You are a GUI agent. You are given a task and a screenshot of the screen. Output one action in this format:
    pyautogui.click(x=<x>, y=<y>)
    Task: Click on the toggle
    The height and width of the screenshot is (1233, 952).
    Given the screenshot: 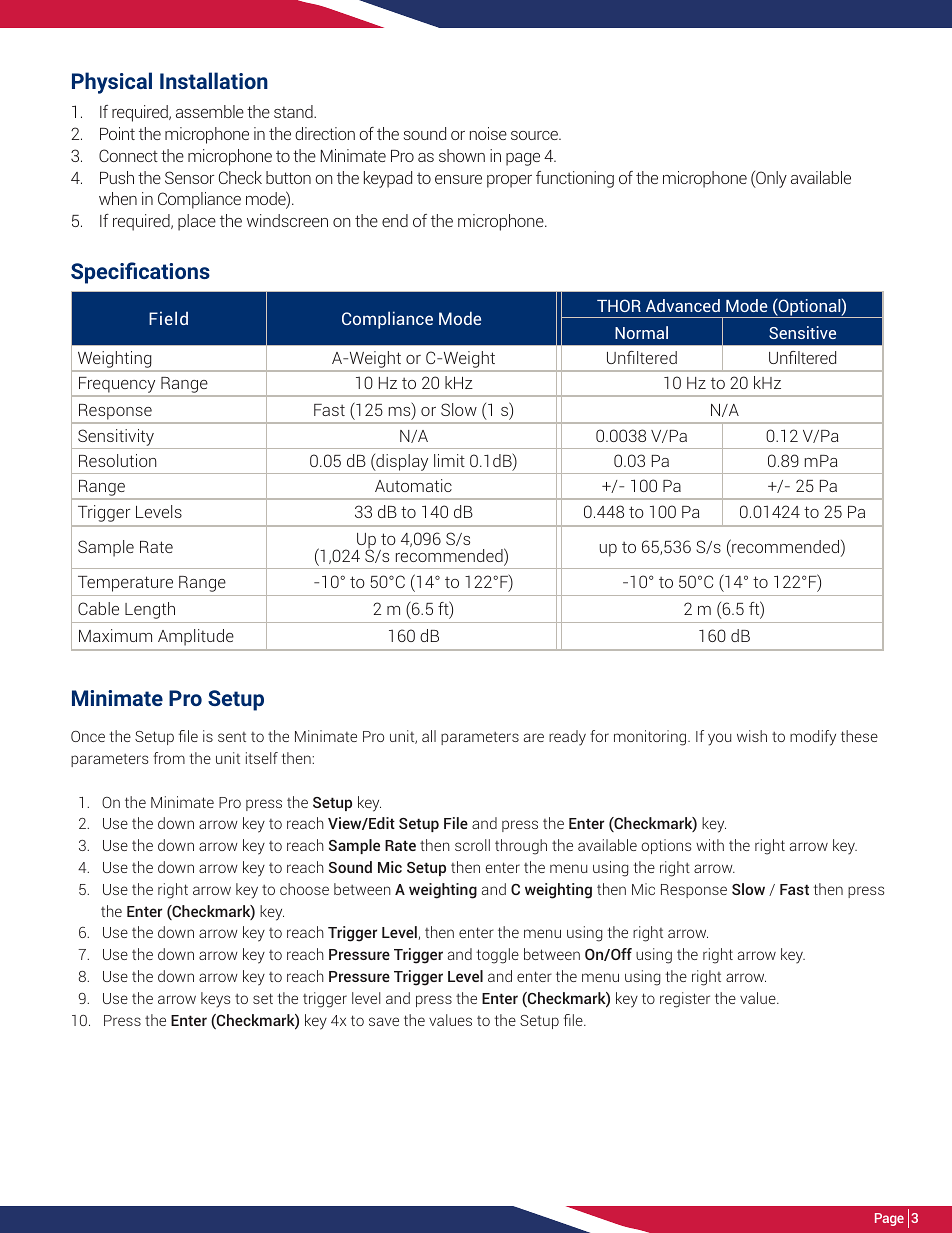 What is the action you would take?
    pyautogui.click(x=497, y=956)
